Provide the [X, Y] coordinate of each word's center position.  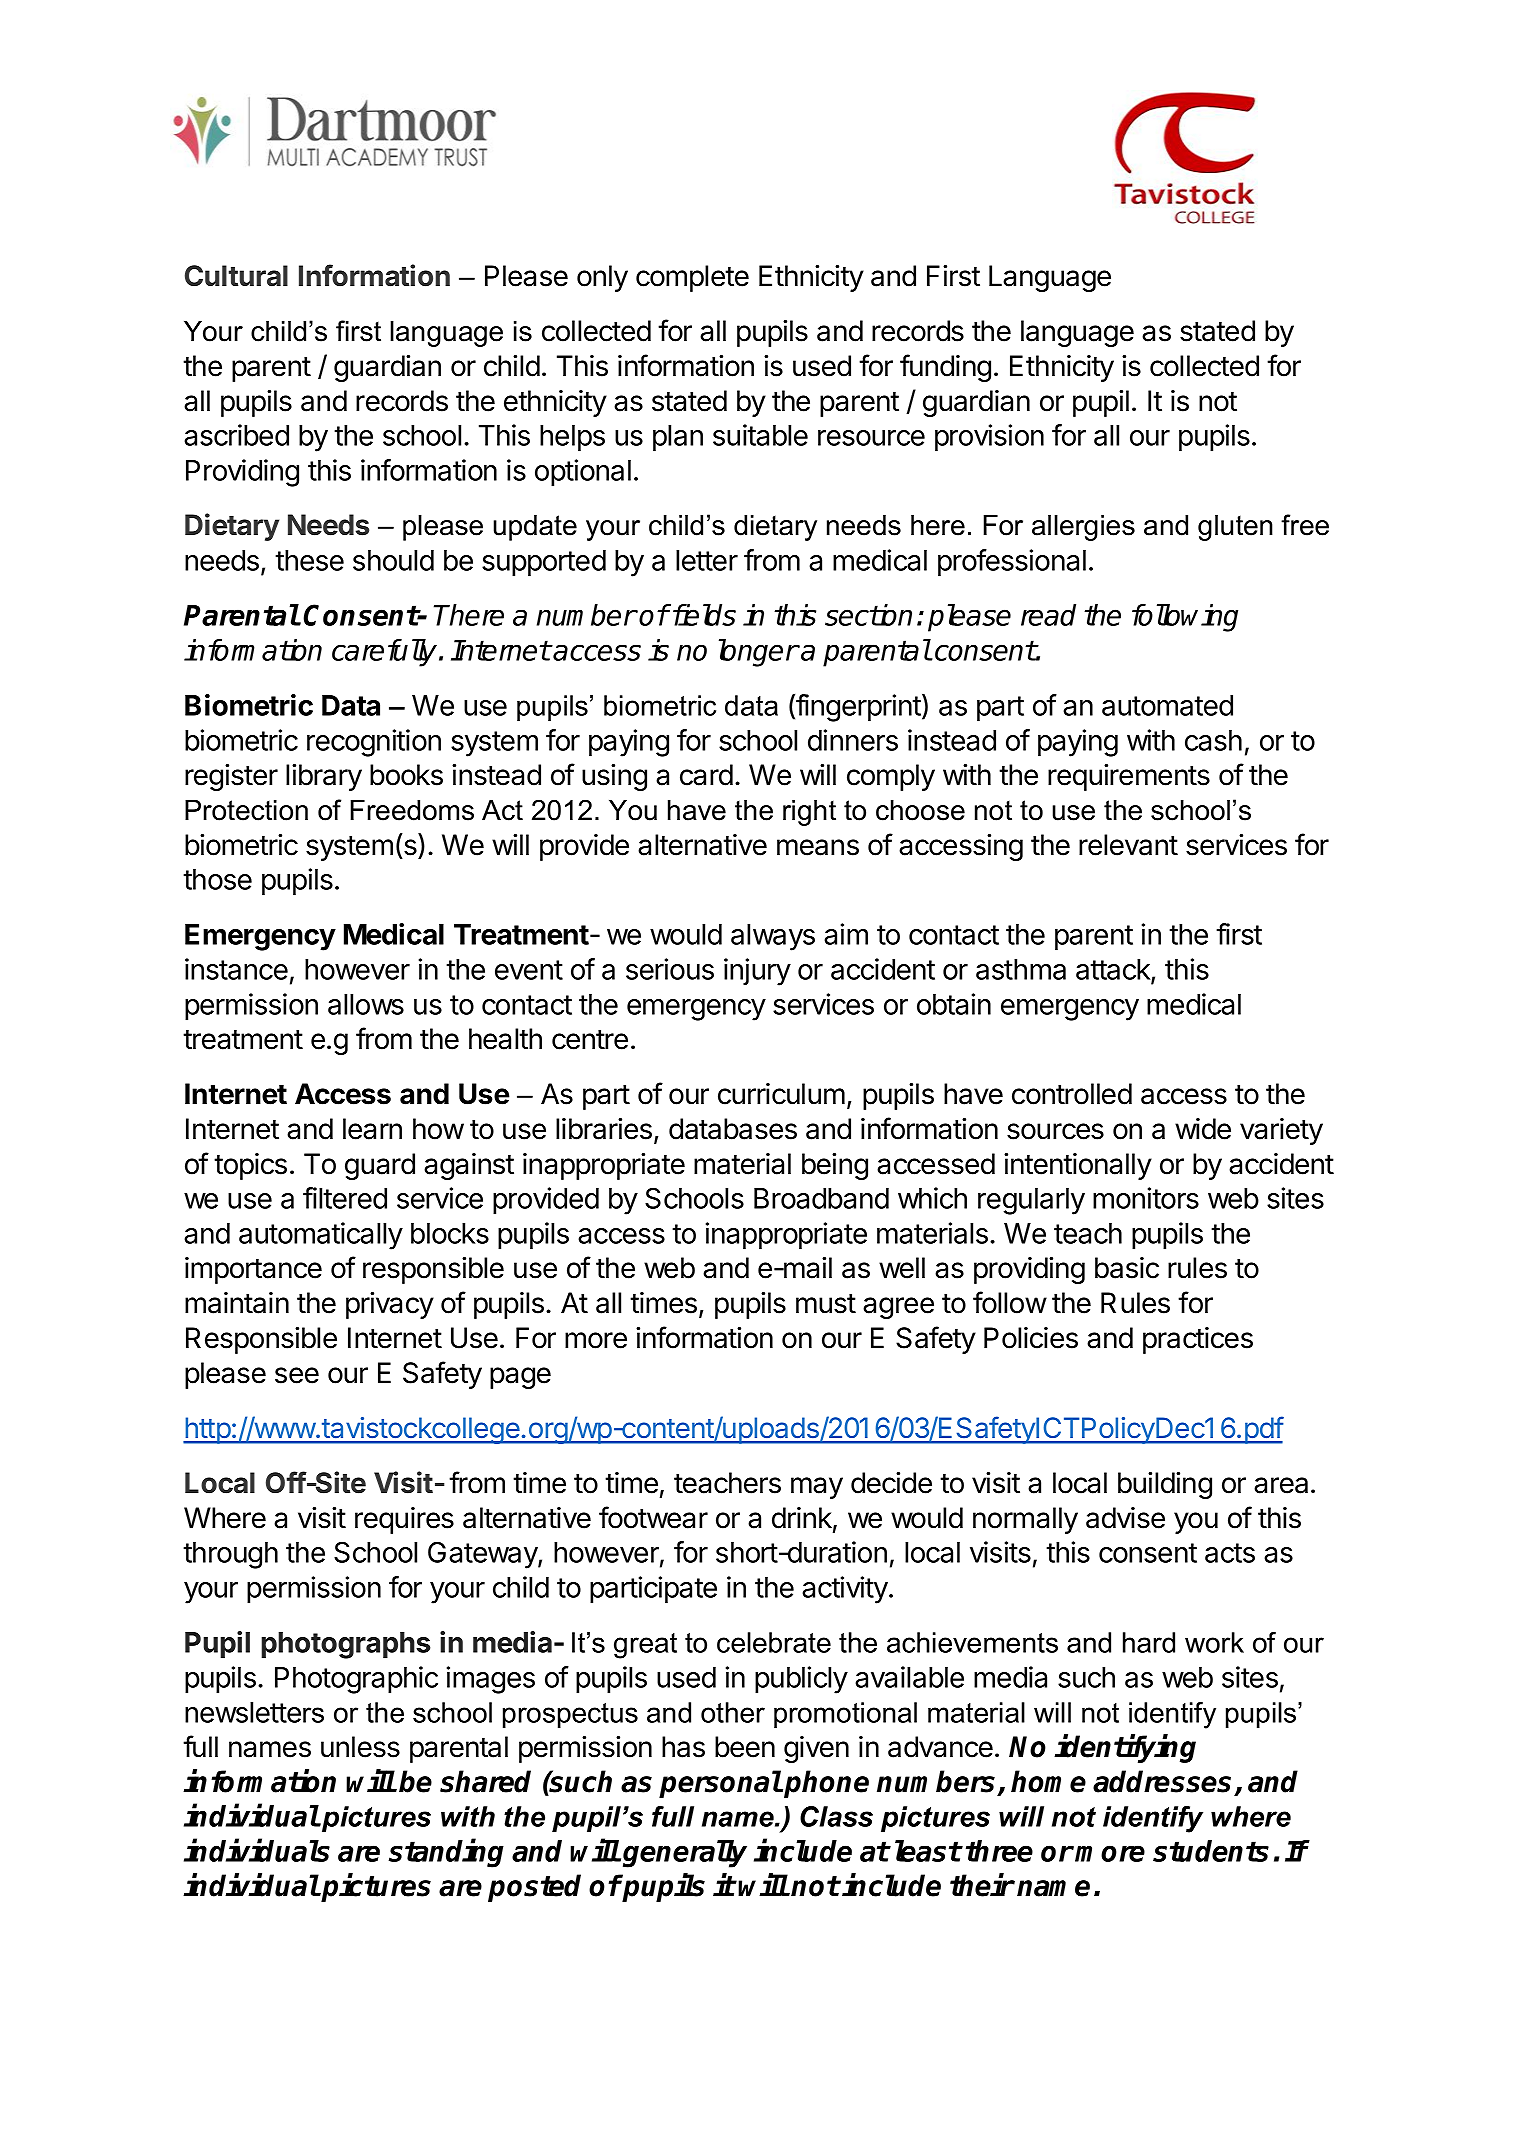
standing [446, 1853]
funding [945, 368]
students [1211, 1851]
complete [692, 278]
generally [685, 1854]
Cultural [236, 276]
